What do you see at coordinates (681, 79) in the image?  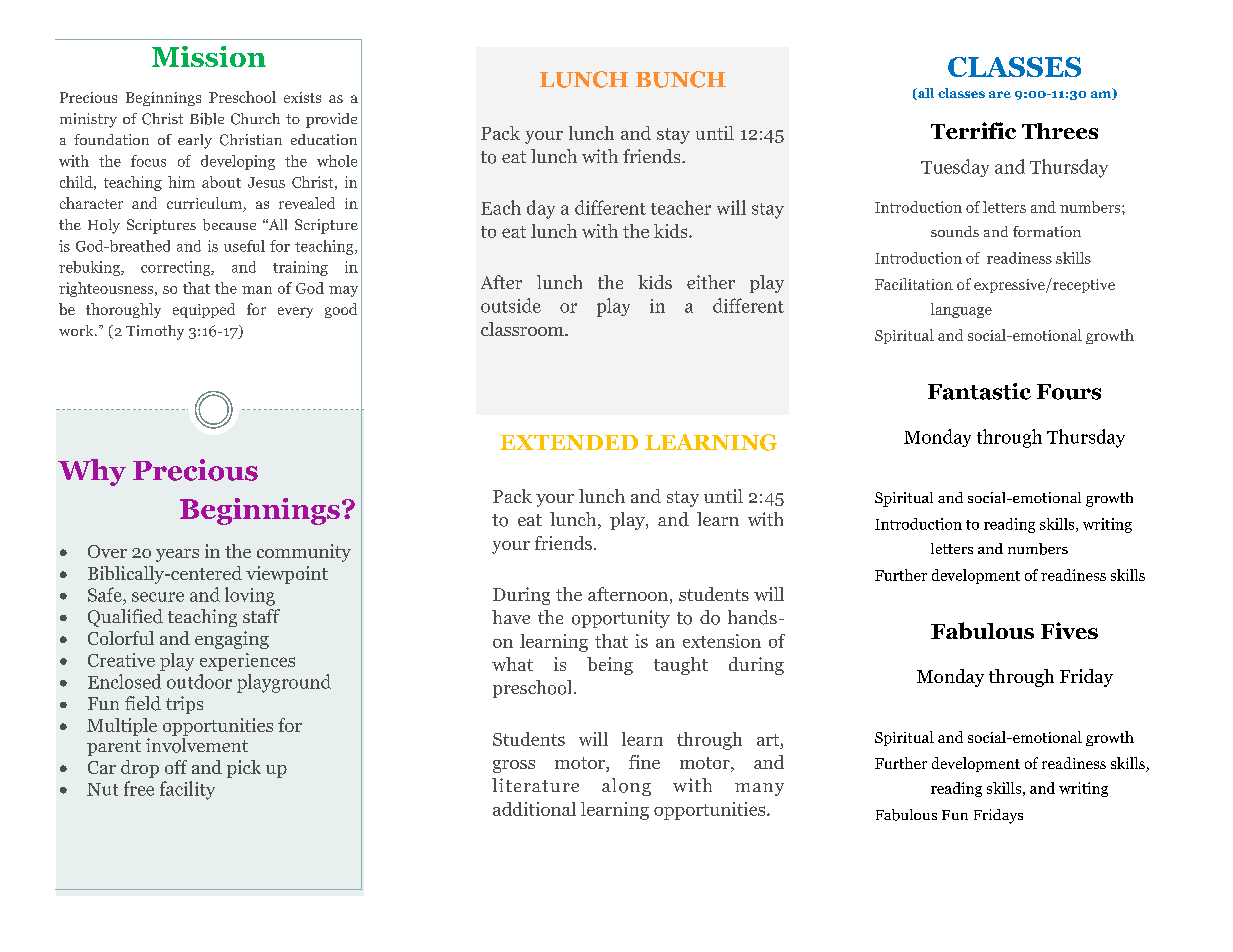 I see `BUNCH` at bounding box center [681, 79].
